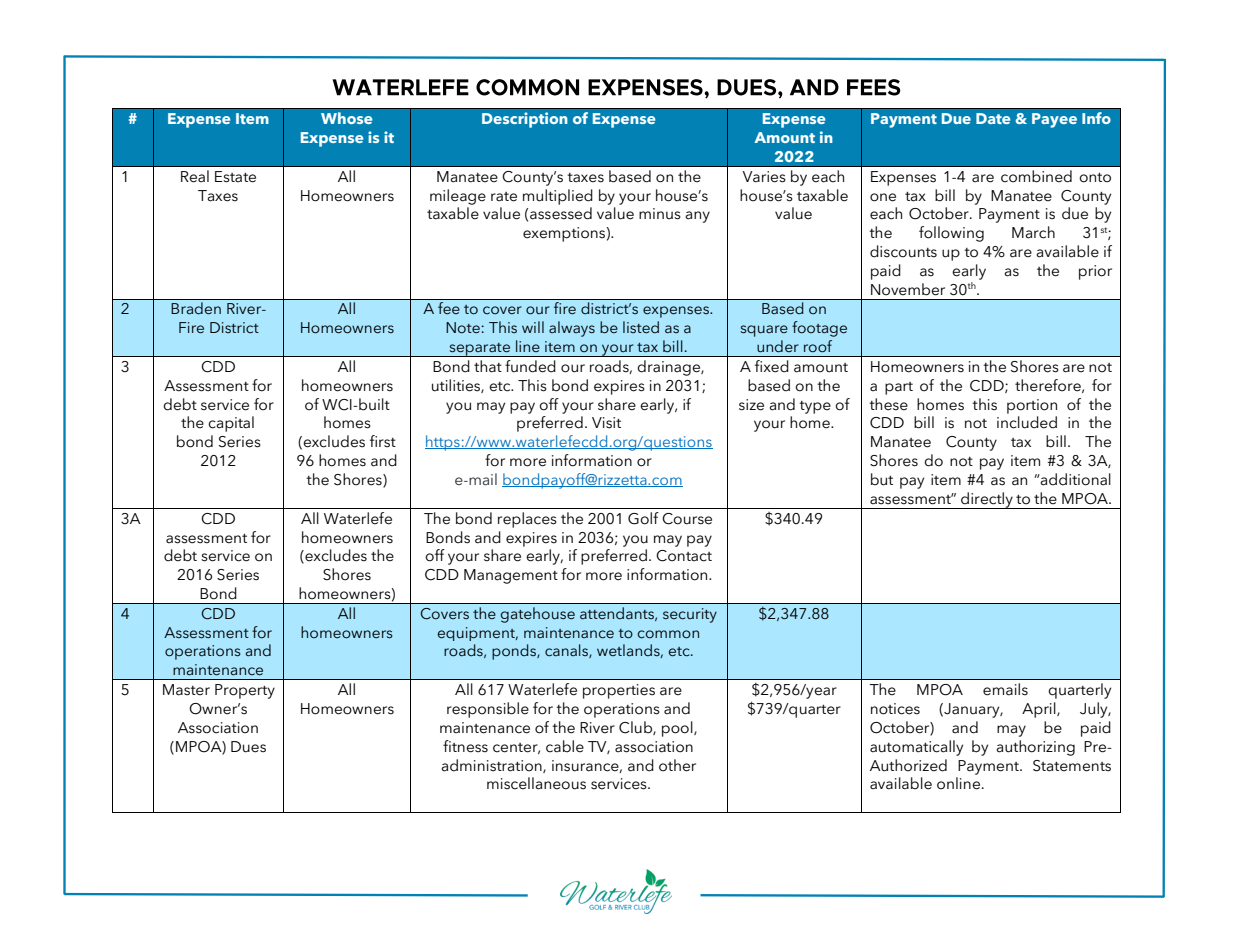 This image has height=952, width=1233. What do you see at coordinates (606, 423) in the image?
I see `Visit` at bounding box center [606, 423].
